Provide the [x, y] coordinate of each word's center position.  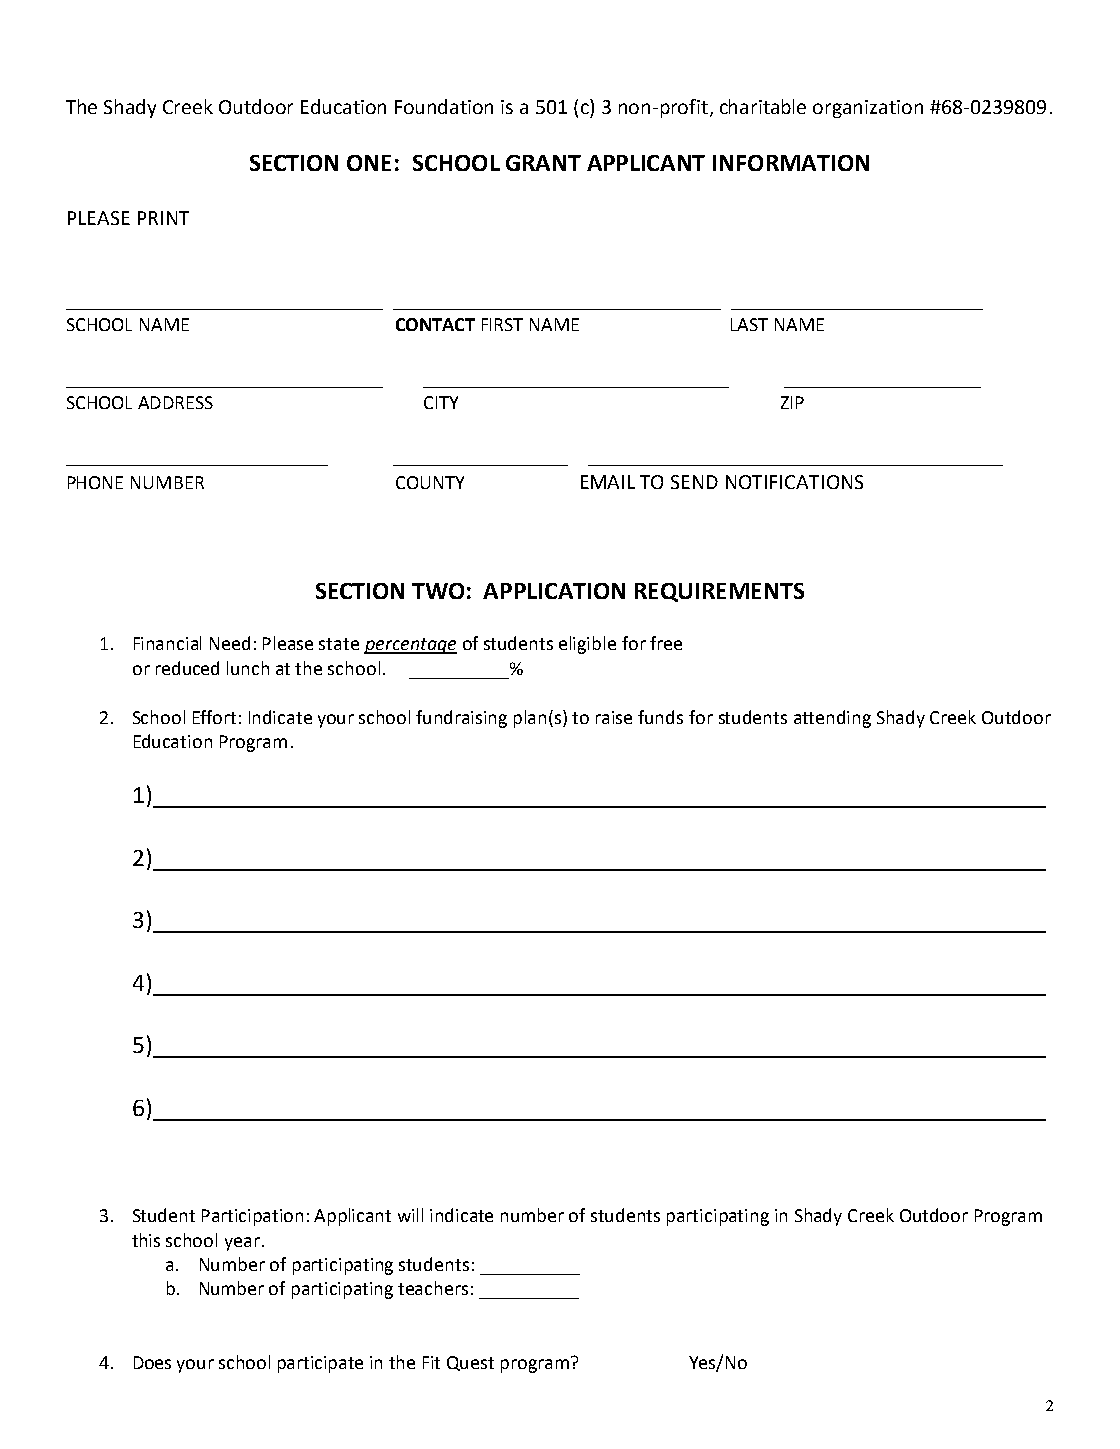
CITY [441, 402]
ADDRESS [175, 402]
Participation [252, 1217]
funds [660, 717]
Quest [470, 1363]
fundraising [461, 719]
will [410, 1215]
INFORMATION [791, 163]
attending [832, 719]
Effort [214, 717]
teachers [433, 1288]
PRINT [163, 218]
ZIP [792, 402]
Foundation [444, 106]
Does [152, 1362]
